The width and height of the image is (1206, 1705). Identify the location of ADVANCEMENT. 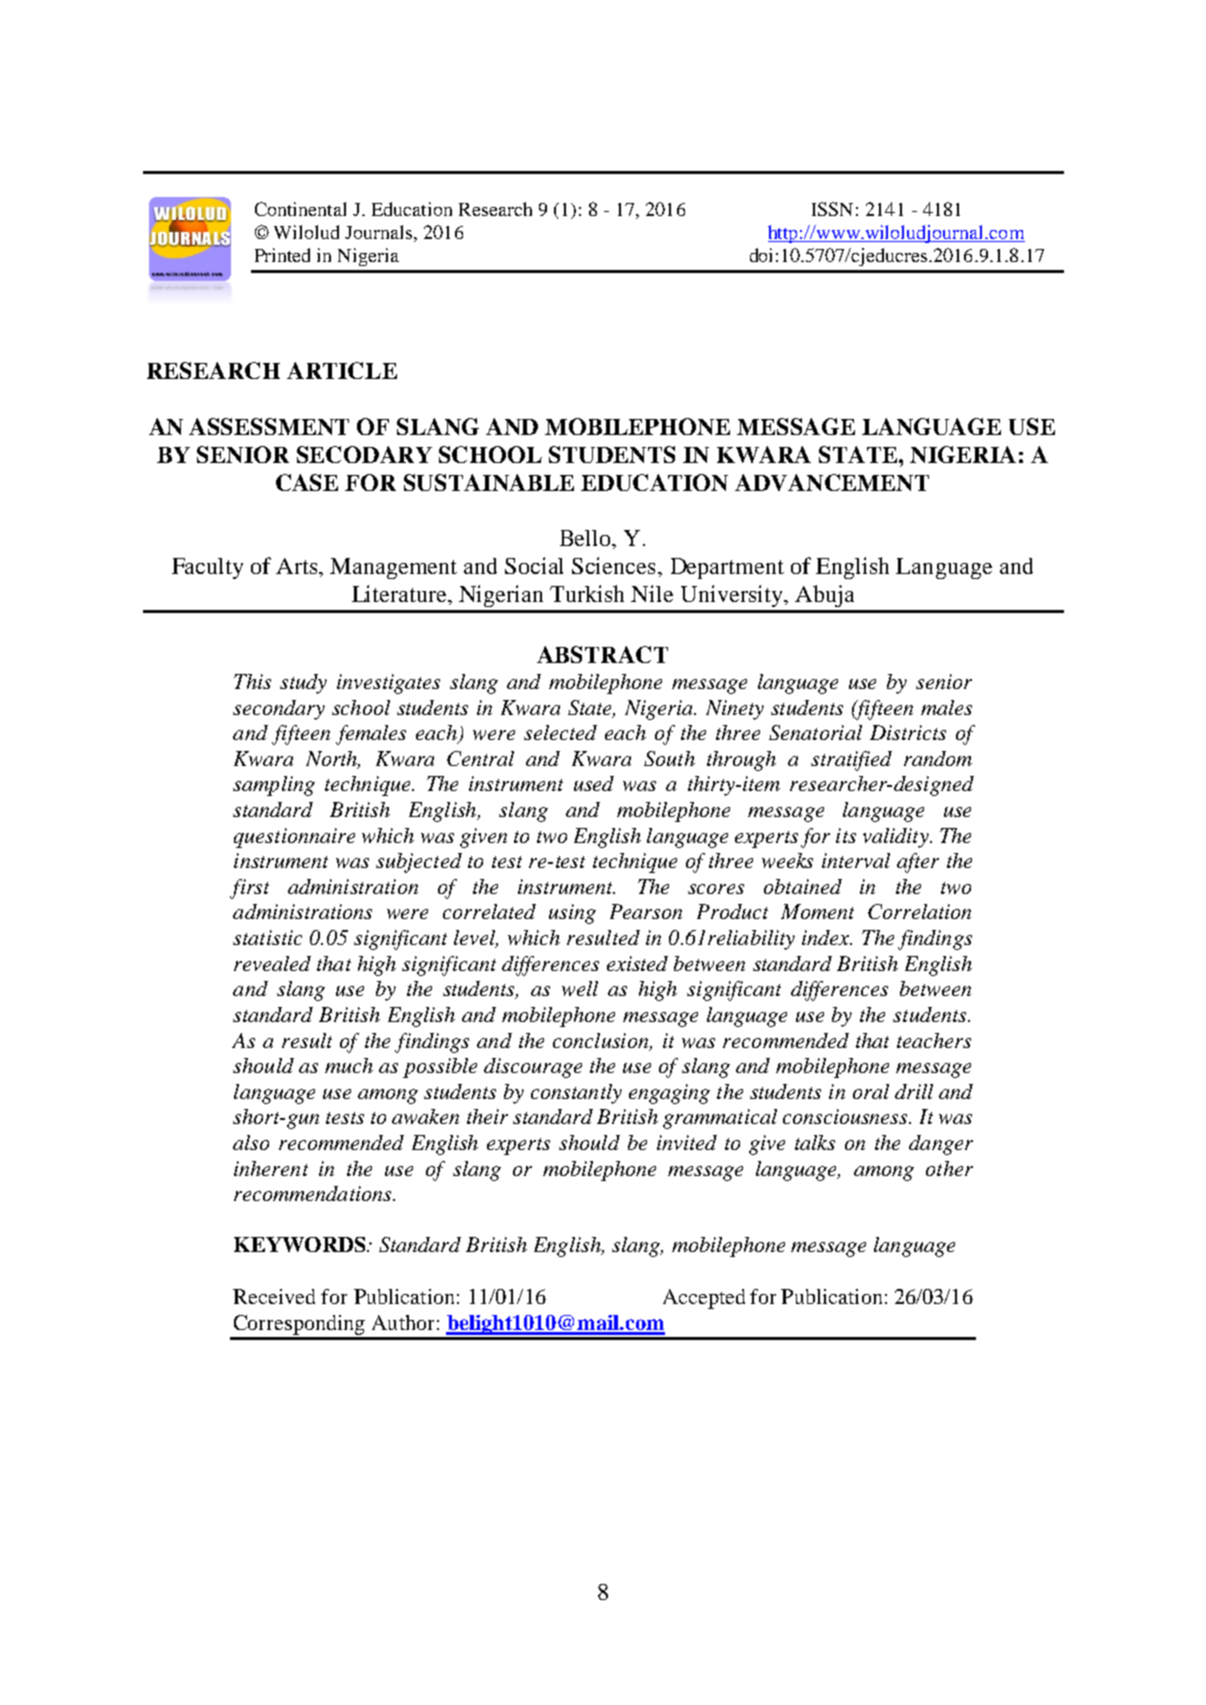
(832, 482).
